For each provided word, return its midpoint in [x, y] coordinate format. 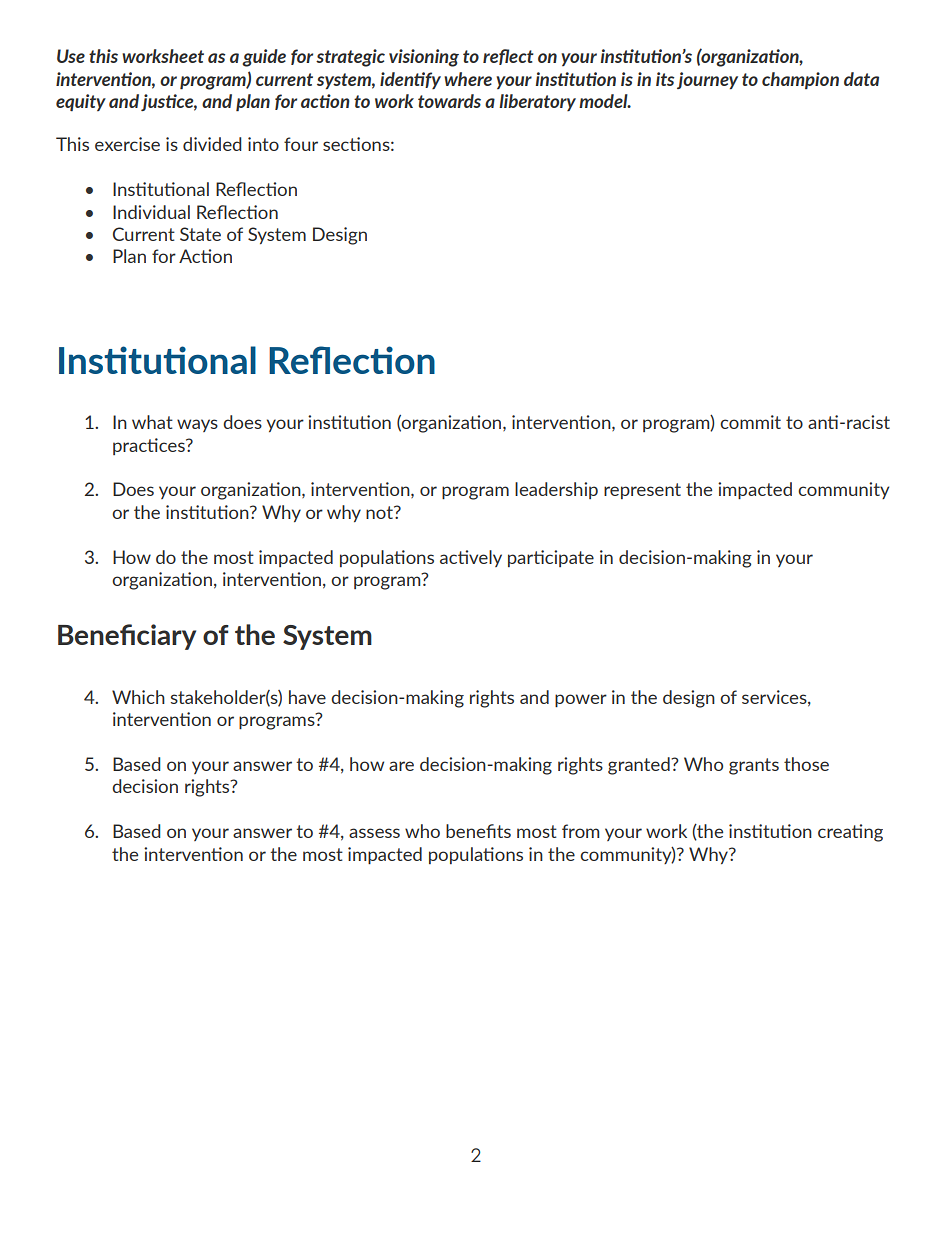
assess [374, 833]
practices [150, 446]
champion [800, 80]
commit [750, 422]
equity [81, 102]
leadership [556, 490]
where [468, 79]
